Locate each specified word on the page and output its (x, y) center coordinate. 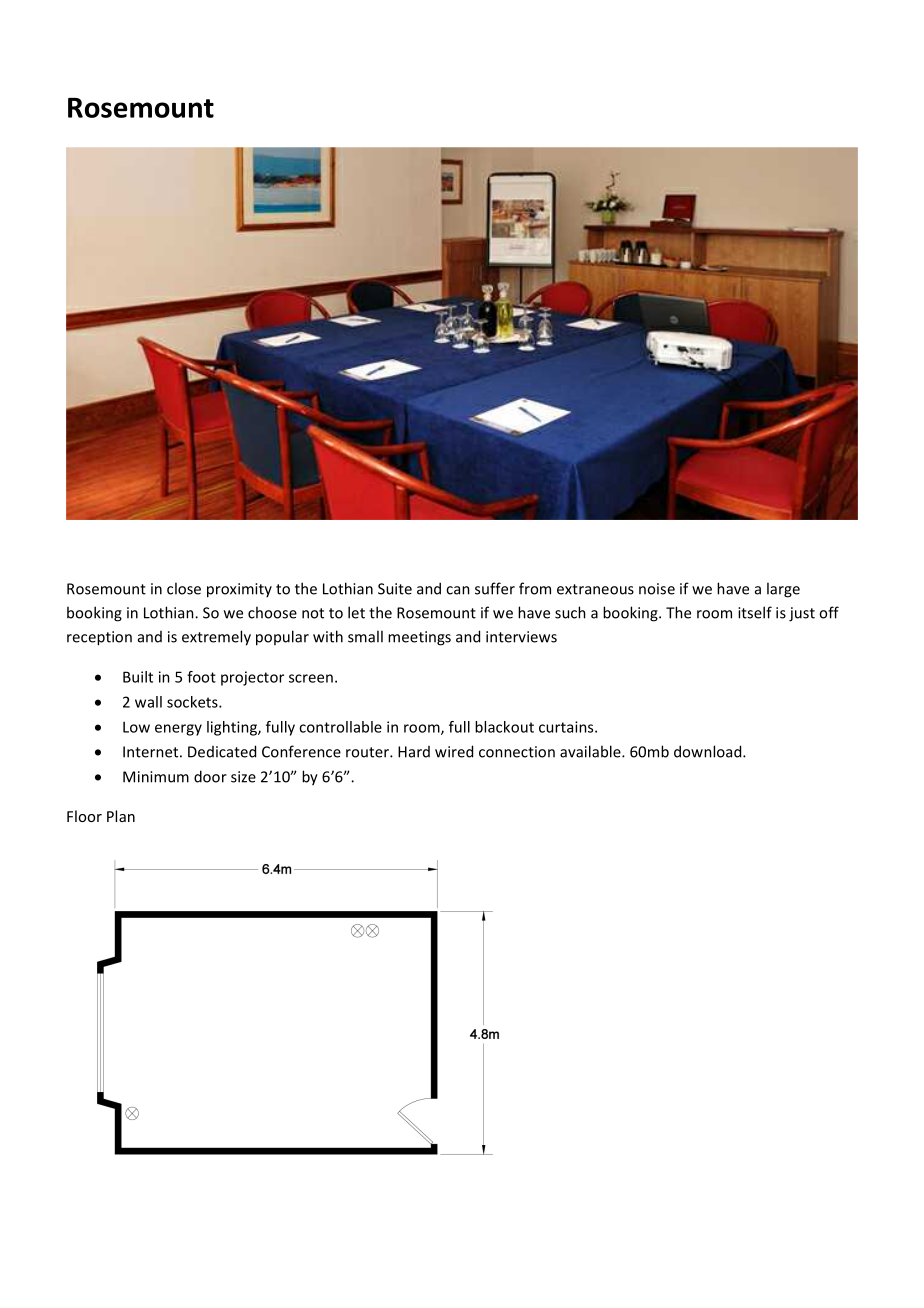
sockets (193, 702)
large (783, 590)
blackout (504, 727)
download (709, 751)
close (184, 588)
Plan (121, 816)
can (458, 590)
